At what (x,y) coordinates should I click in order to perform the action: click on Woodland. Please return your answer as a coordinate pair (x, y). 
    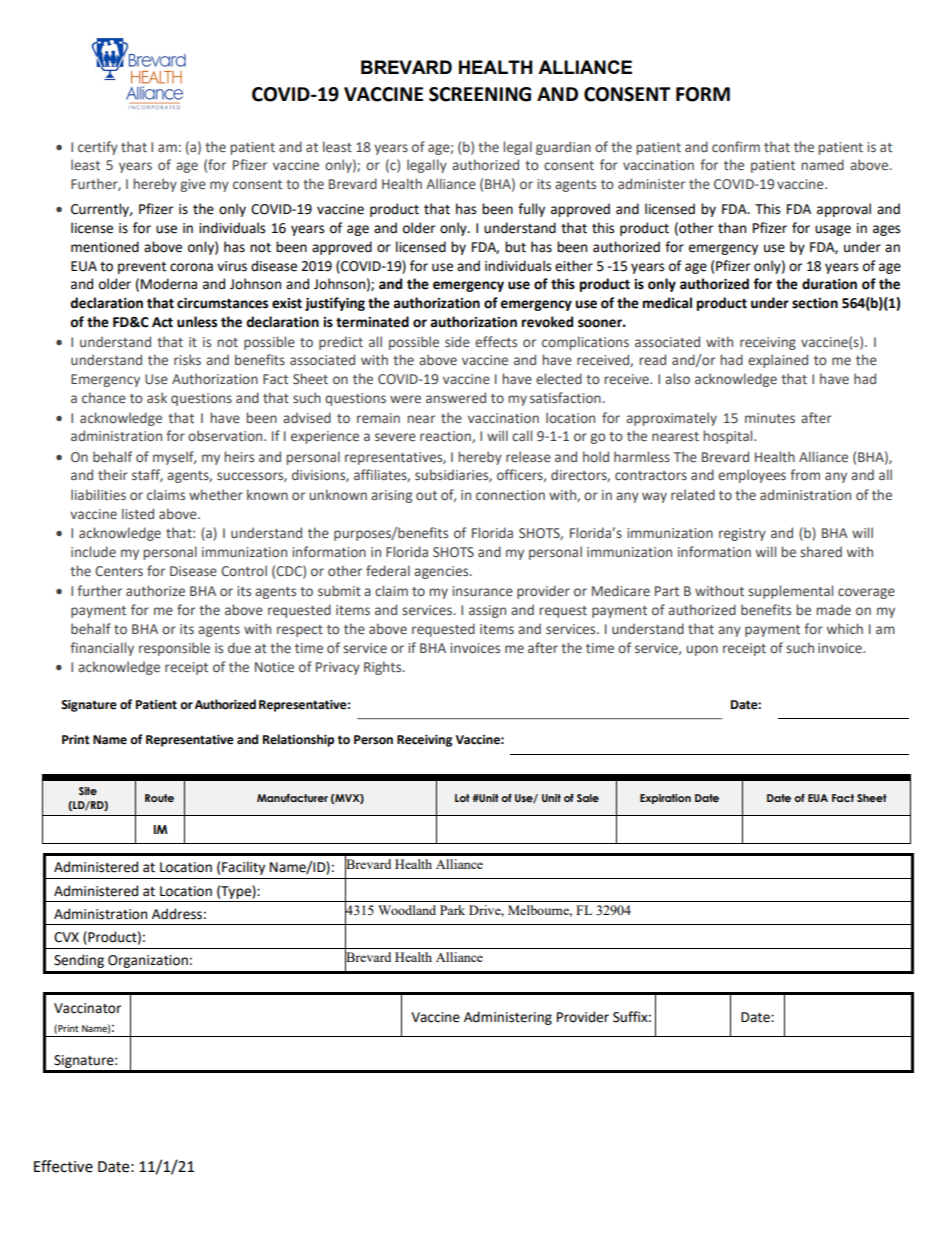
    Looking at the image, I should click on (407, 910).
